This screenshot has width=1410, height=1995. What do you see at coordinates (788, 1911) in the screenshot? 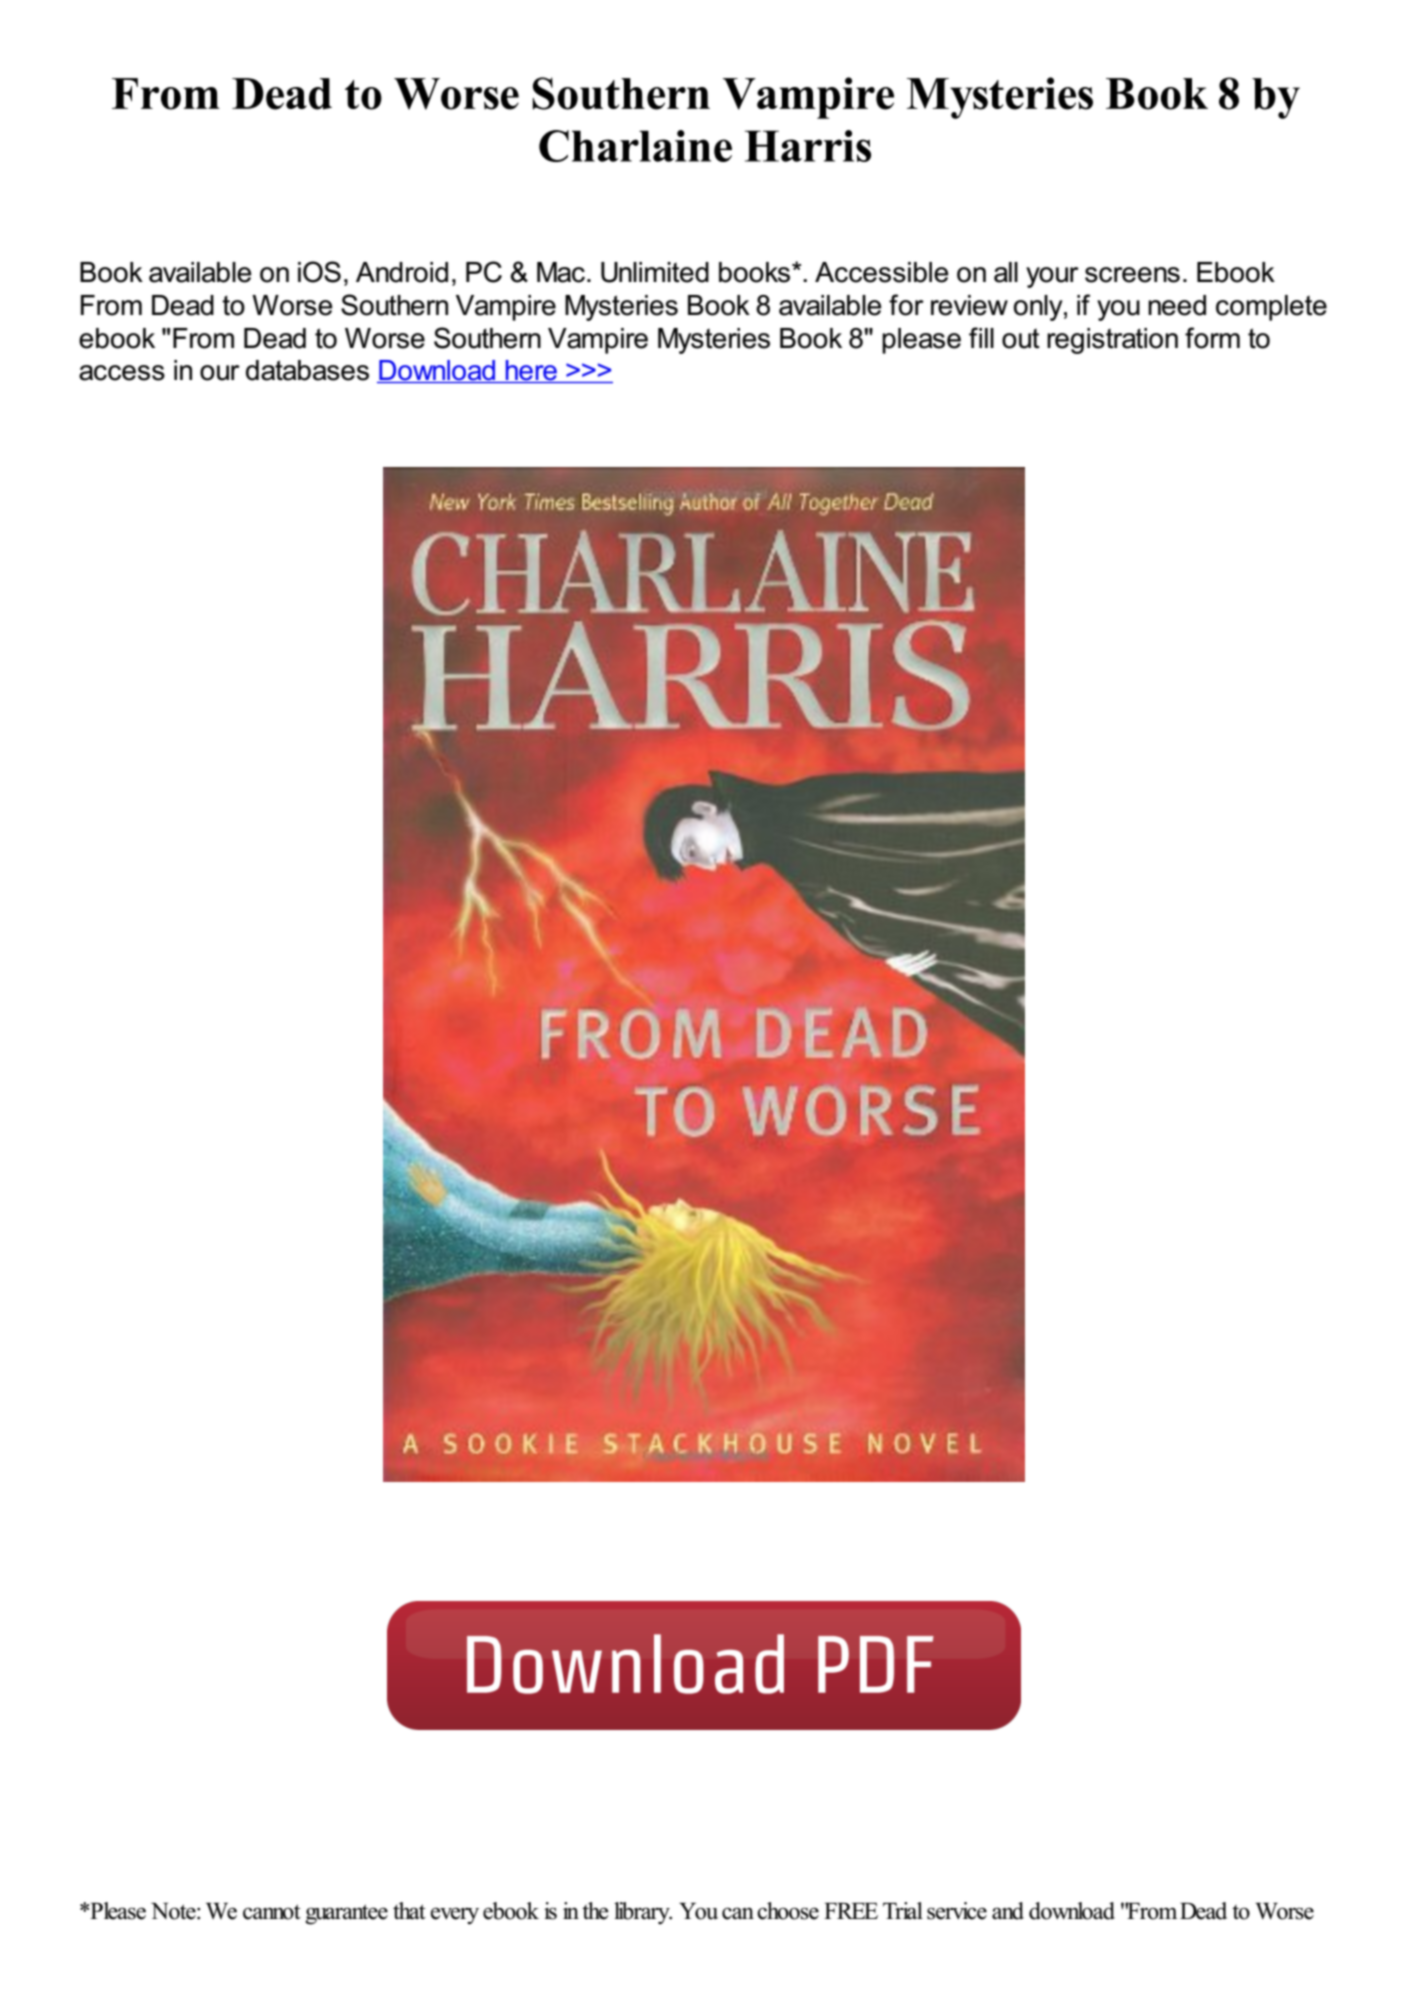
I see `choose` at bounding box center [788, 1911].
